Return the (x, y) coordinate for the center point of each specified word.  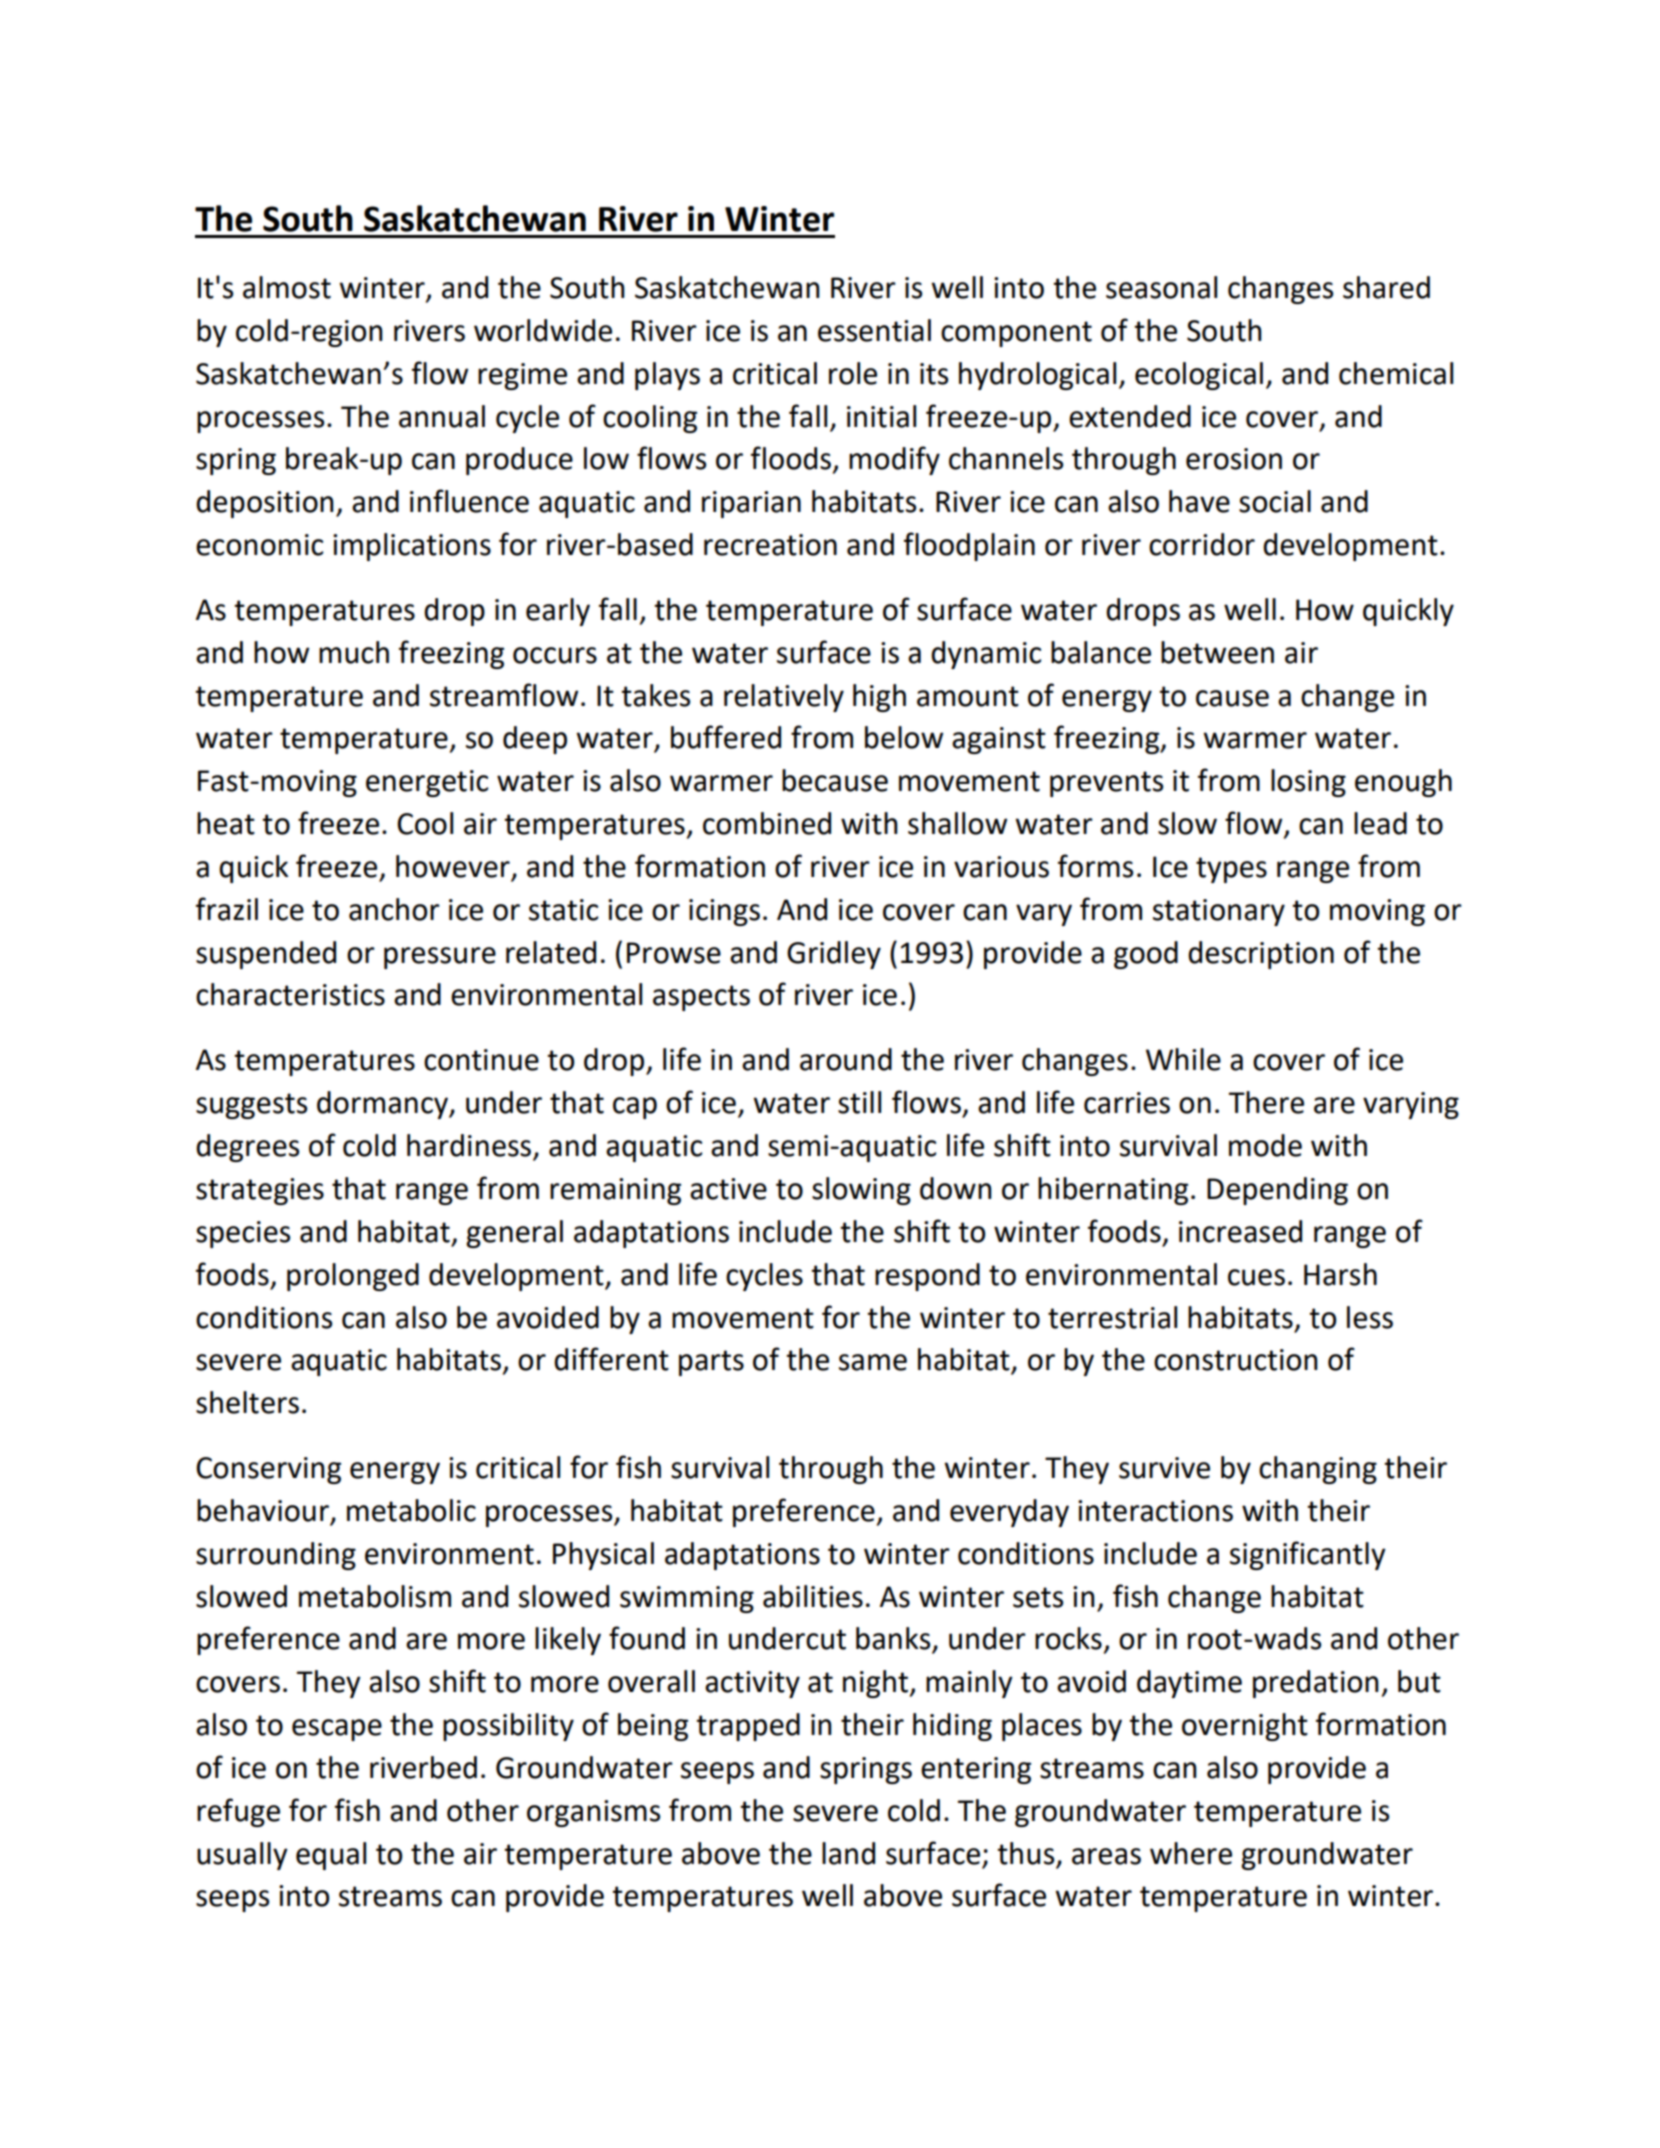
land (848, 1853)
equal (331, 1856)
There (1266, 1102)
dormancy (383, 1105)
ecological (1199, 376)
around (846, 1059)
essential (874, 330)
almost (287, 287)
